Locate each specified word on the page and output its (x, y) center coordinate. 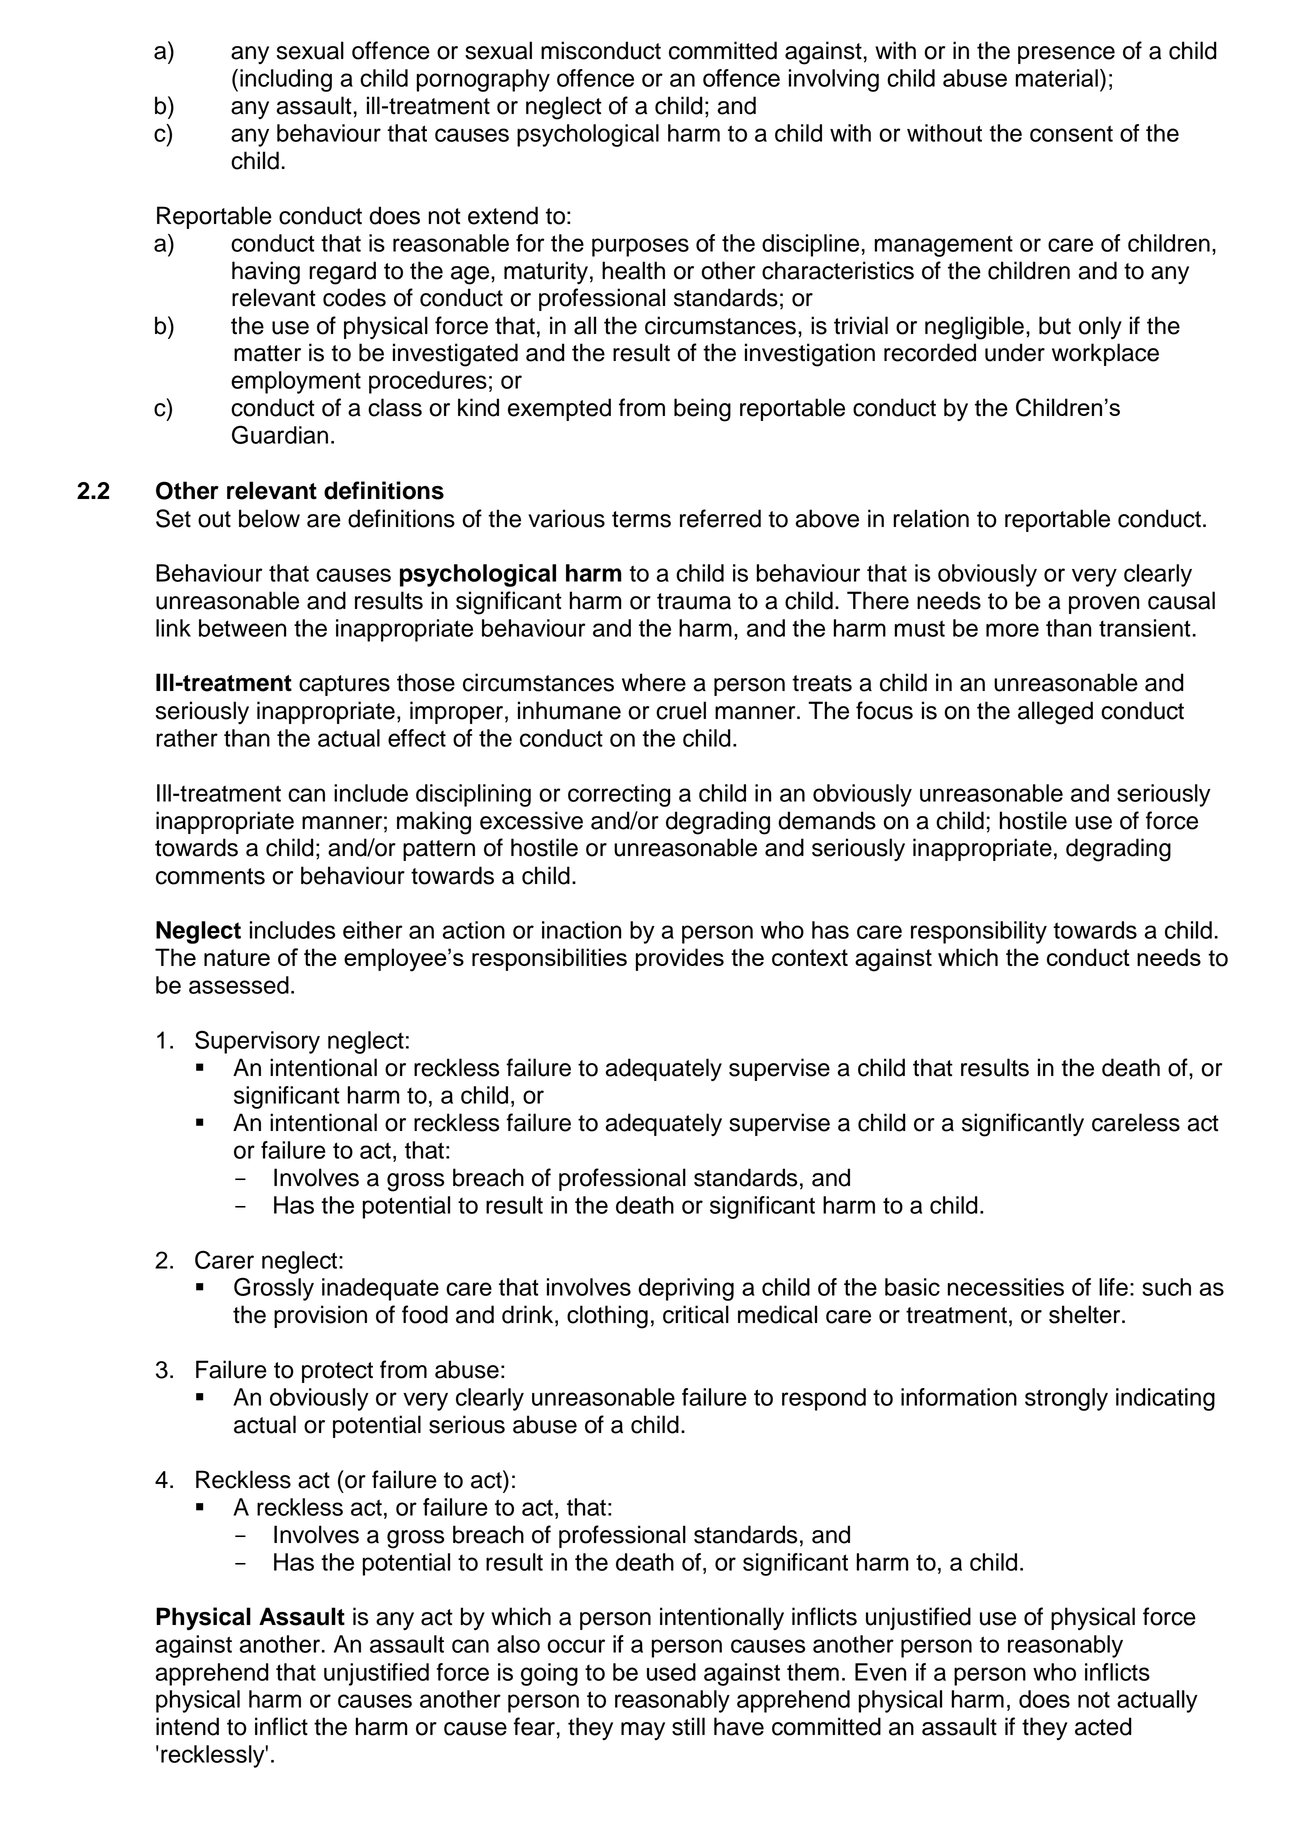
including (286, 80)
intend (187, 1726)
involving (834, 80)
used (671, 1672)
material (1056, 78)
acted (1103, 1726)
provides (680, 959)
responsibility (979, 932)
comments (210, 876)
